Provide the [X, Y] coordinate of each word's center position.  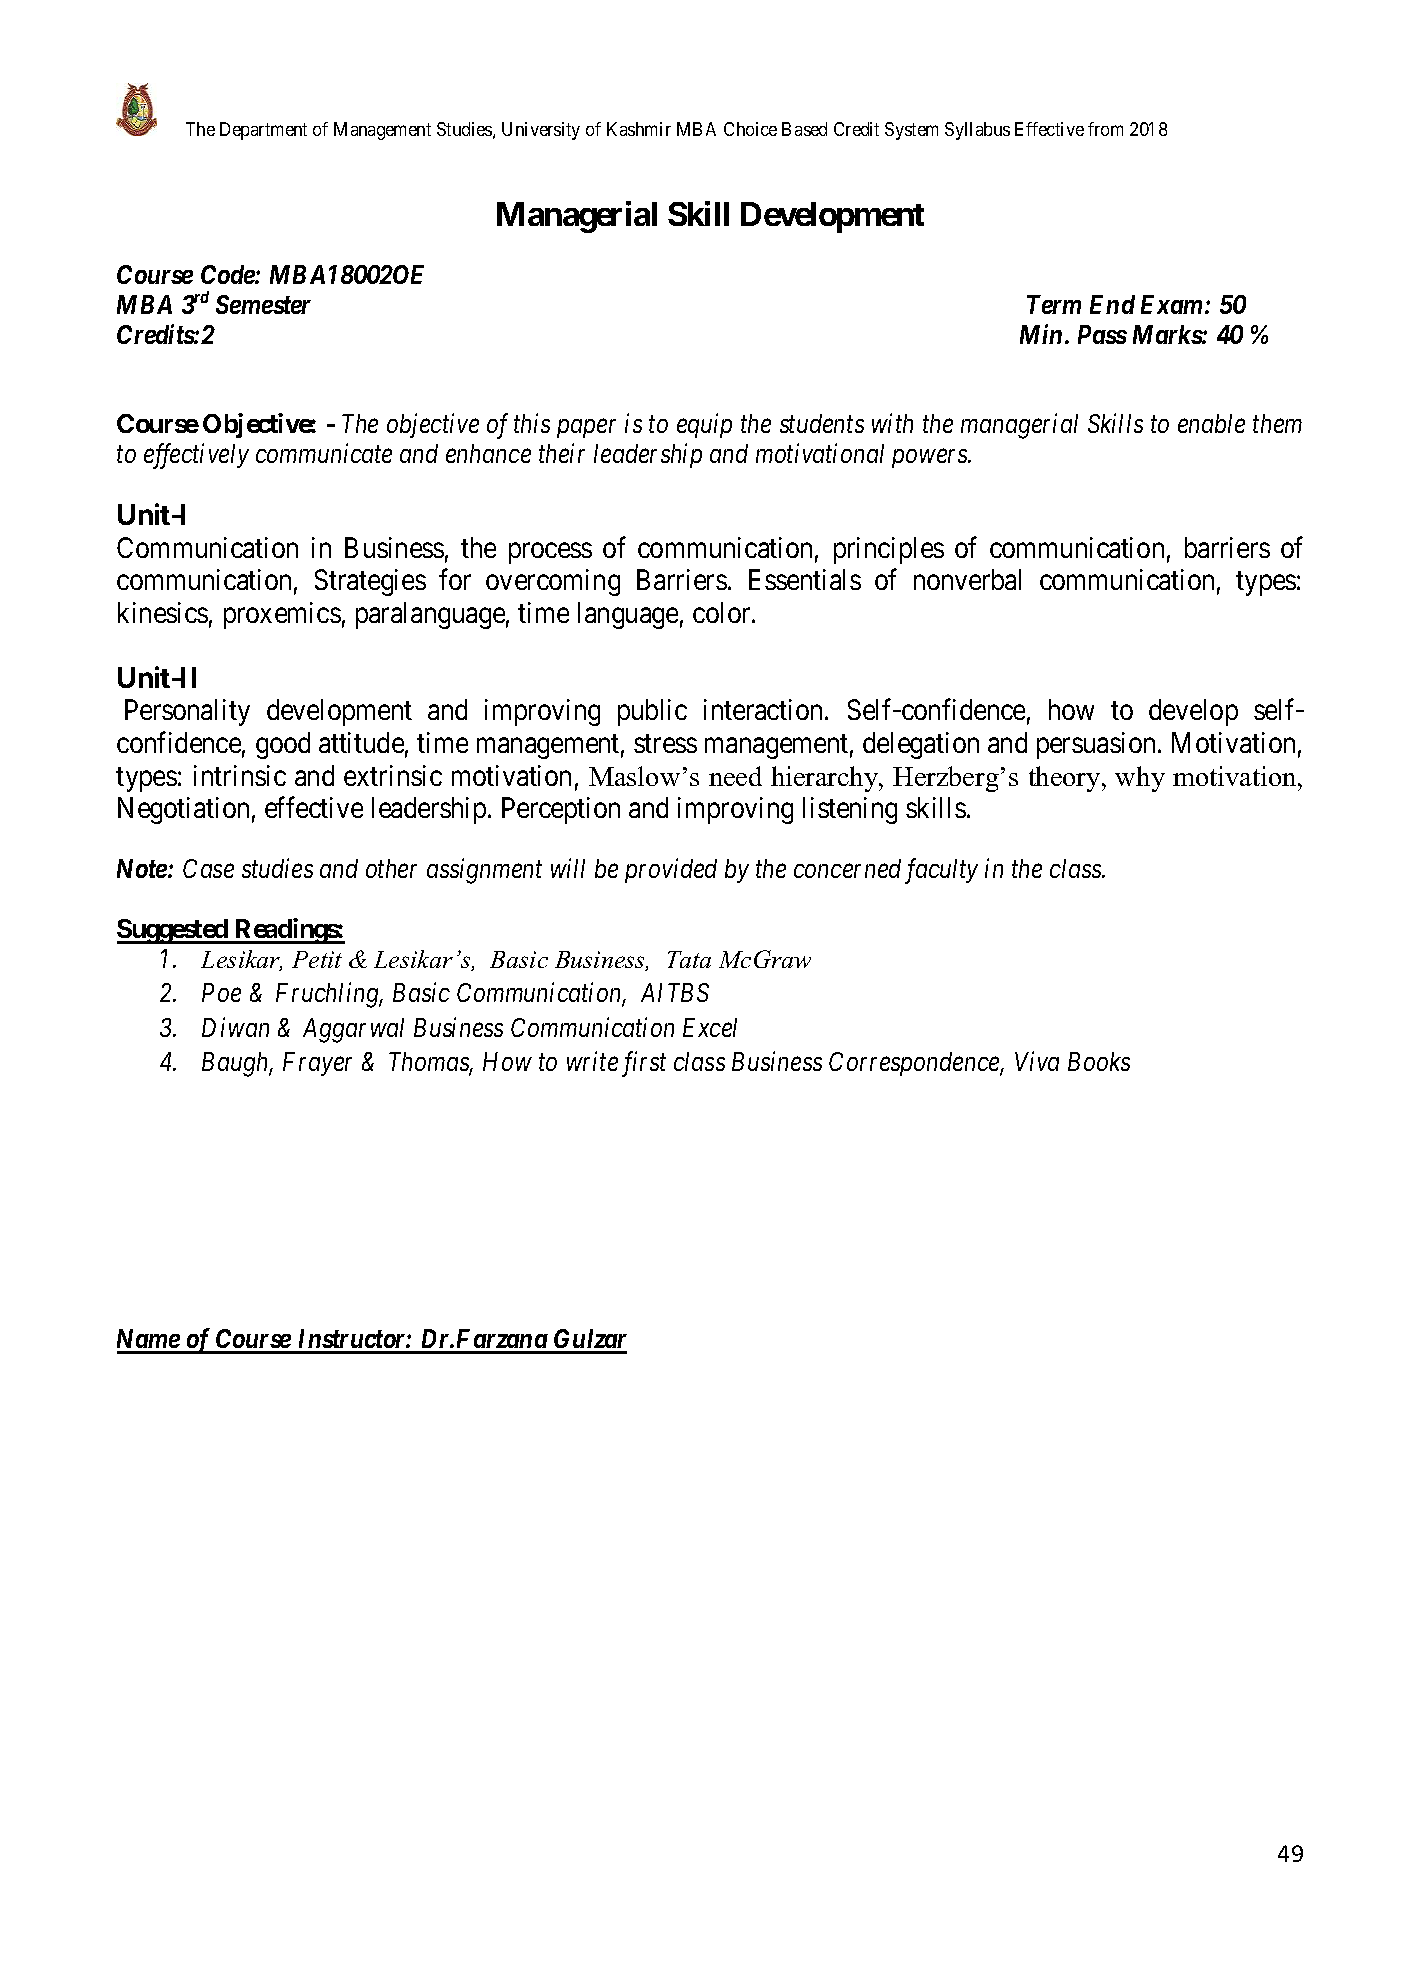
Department [263, 131]
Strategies [370, 582]
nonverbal [967, 579]
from [1105, 129]
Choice [750, 129]
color [723, 612]
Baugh [237, 1064]
